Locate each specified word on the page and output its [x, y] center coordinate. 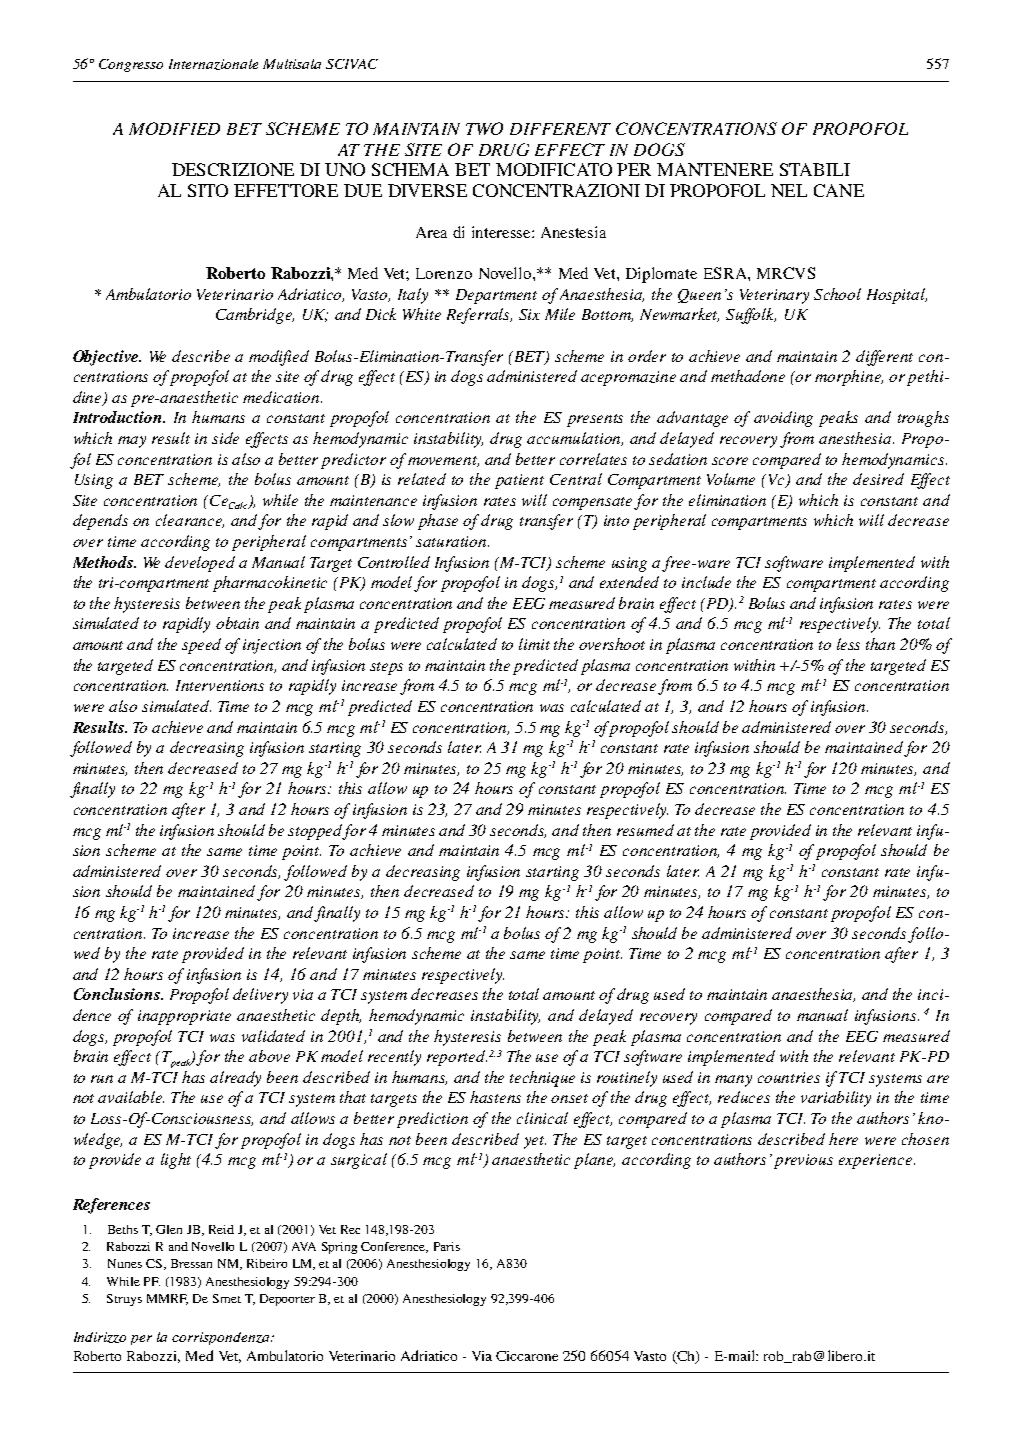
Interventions [220, 685]
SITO [208, 190]
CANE [839, 190]
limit [534, 644]
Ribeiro [267, 1263]
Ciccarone [527, 1356]
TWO [484, 128]
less [848, 644]
